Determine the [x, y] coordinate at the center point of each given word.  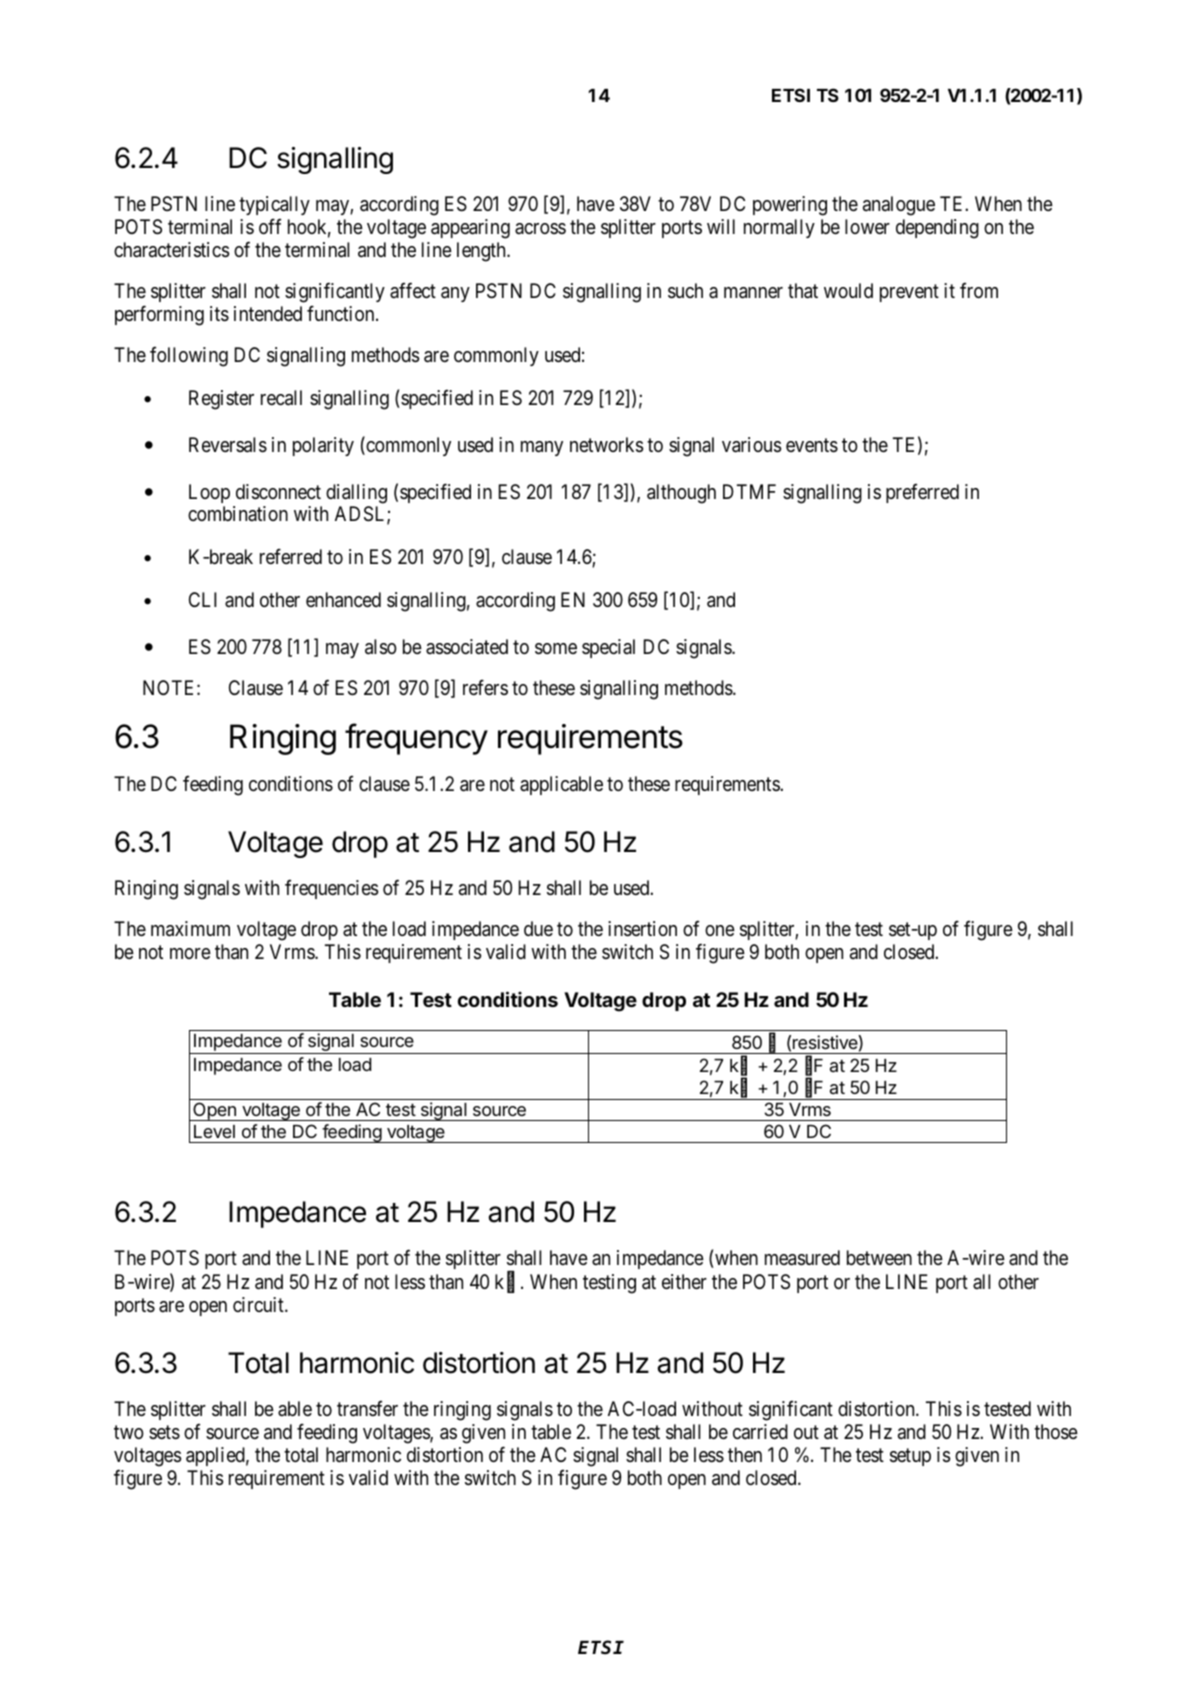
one [720, 930]
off [270, 226]
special [608, 648]
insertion [642, 929]
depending [937, 229]
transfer [367, 1409]
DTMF [749, 491]
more [190, 953]
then [745, 1454]
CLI [203, 599]
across [540, 228]
